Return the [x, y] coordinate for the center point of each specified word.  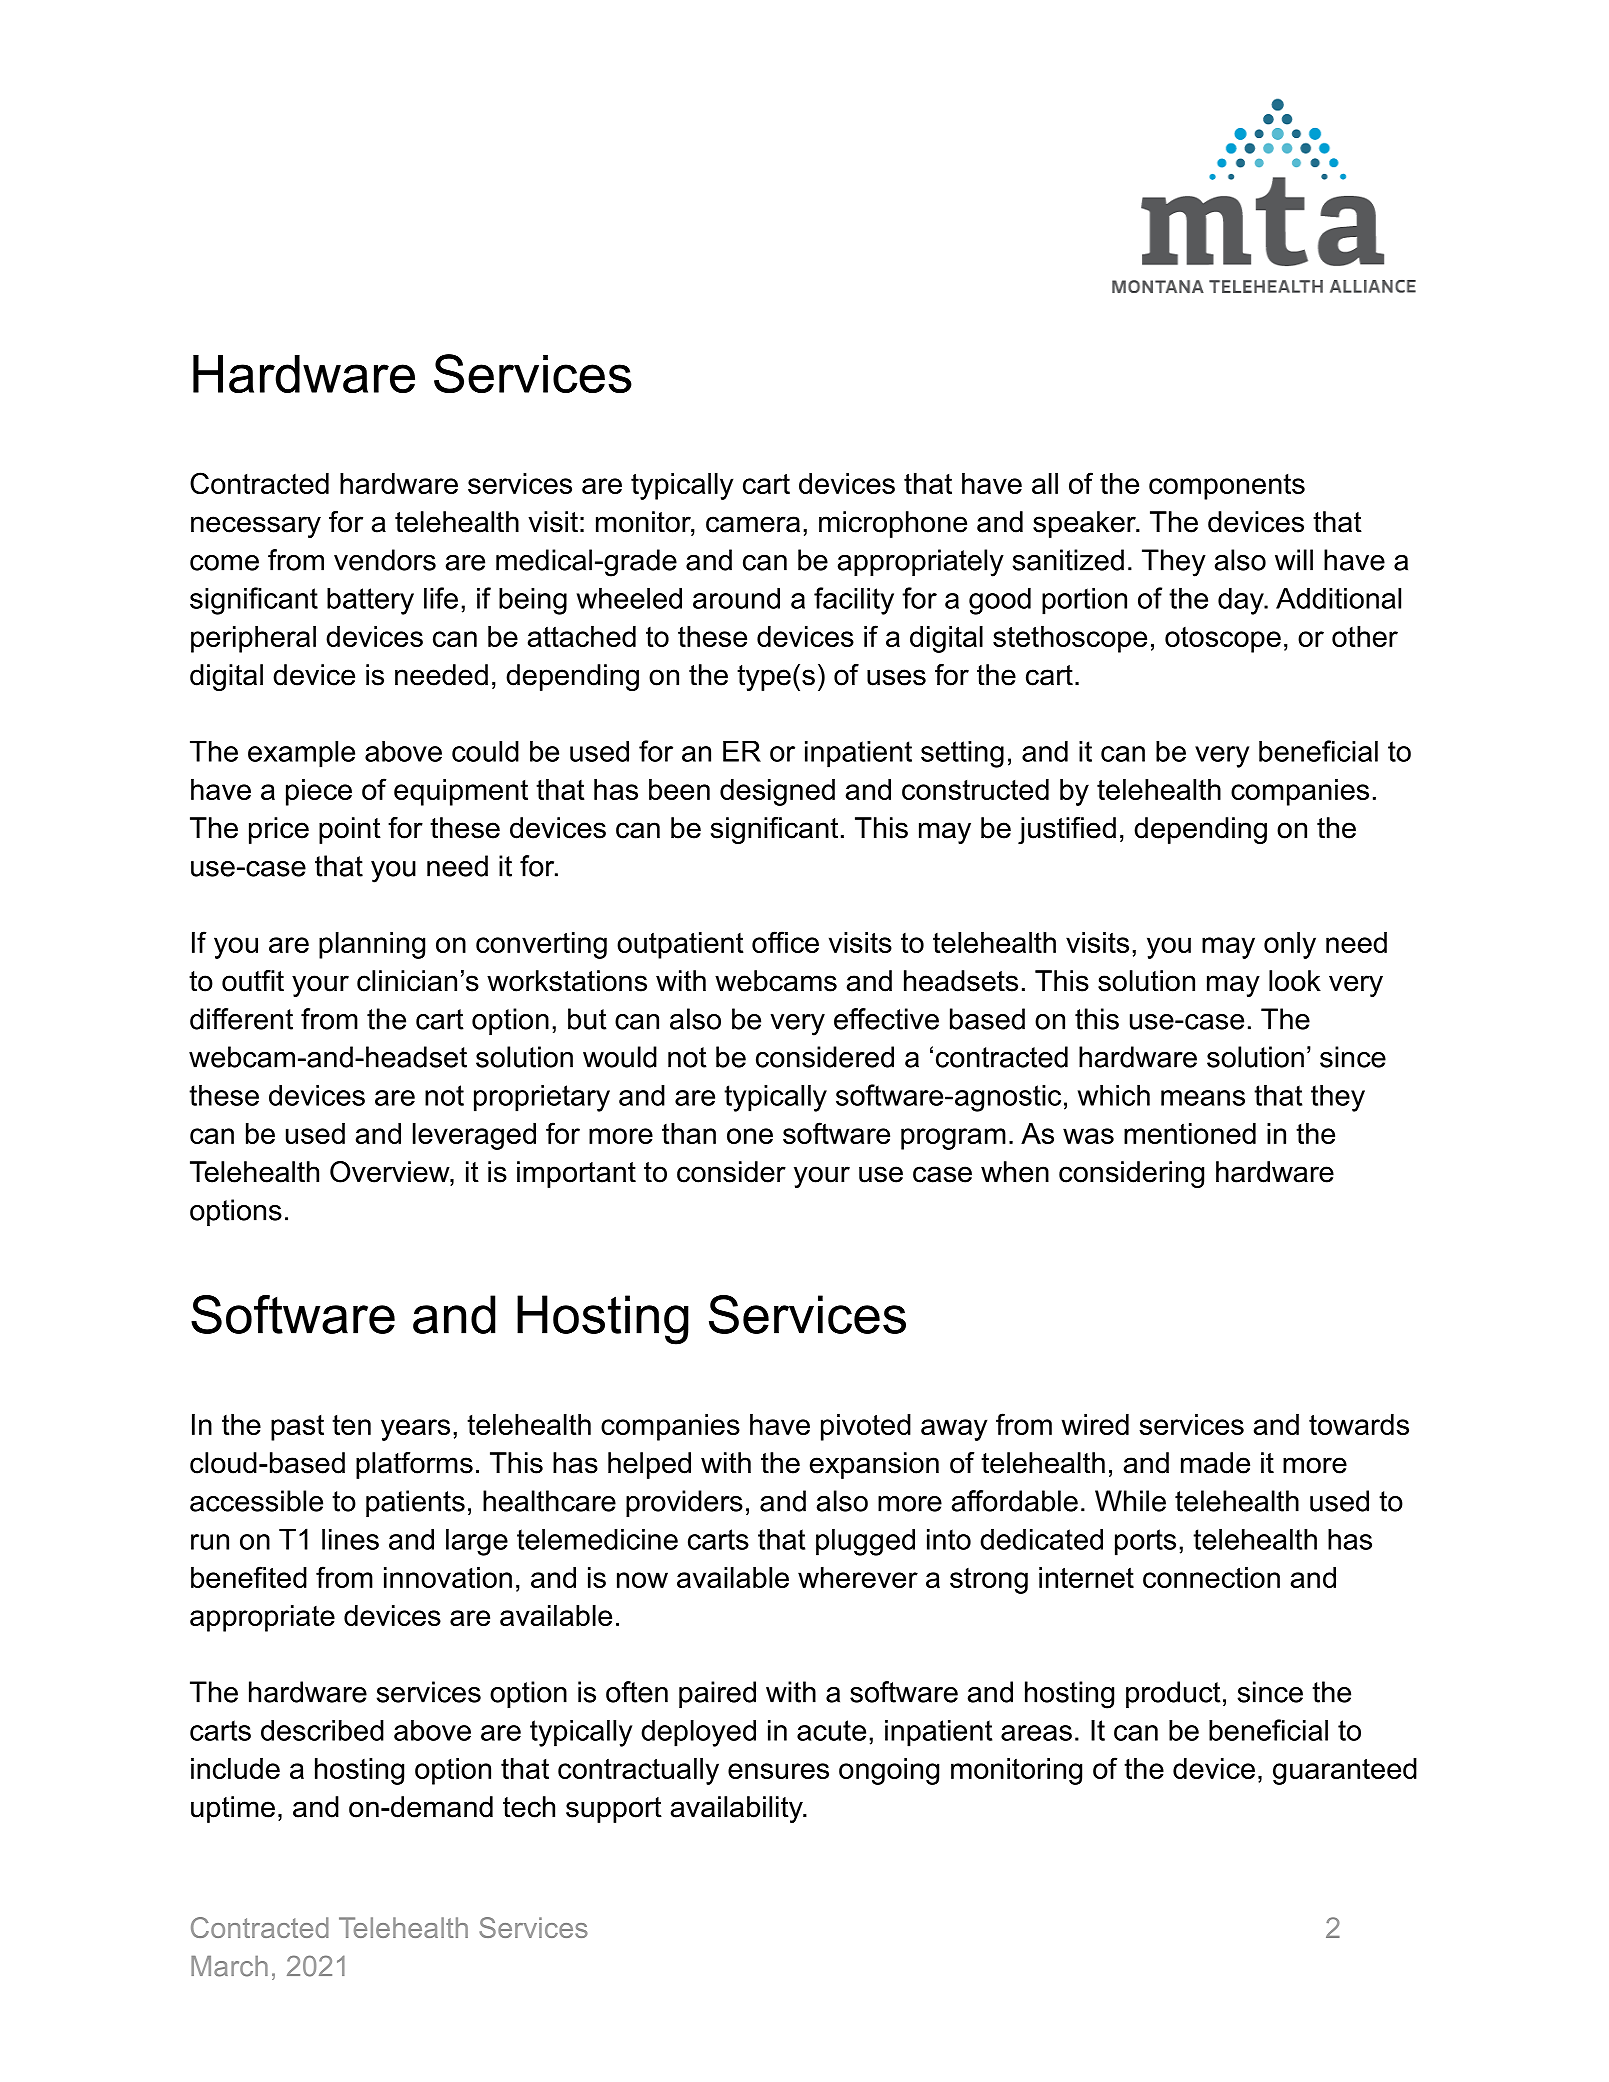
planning [372, 945]
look [1295, 981]
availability [738, 1809]
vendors [385, 560]
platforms [414, 1465]
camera [753, 524]
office [785, 942]
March [229, 1966]
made [1215, 1463]
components [1227, 487]
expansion [874, 1465]
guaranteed [1345, 1771]
